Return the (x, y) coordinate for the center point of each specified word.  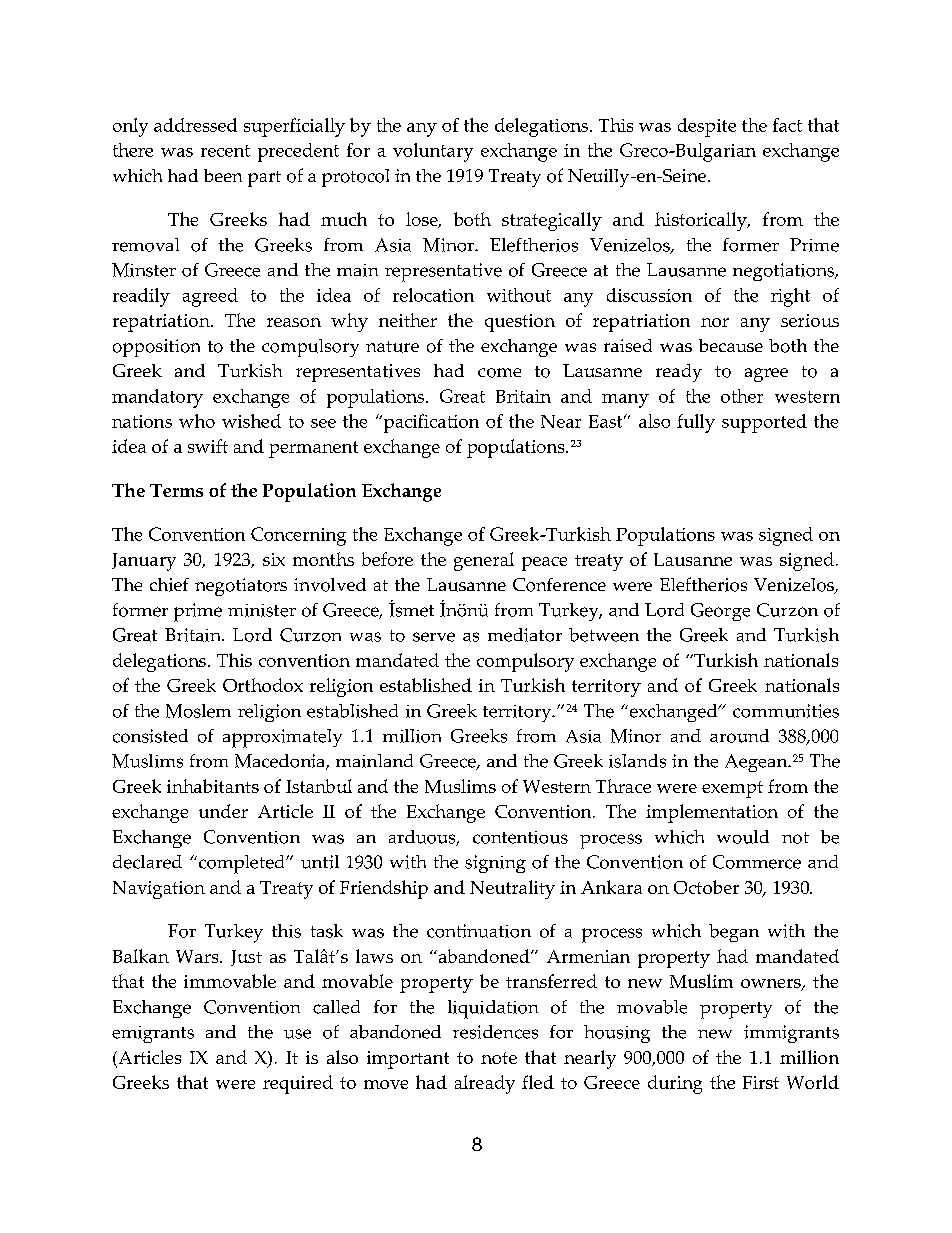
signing (495, 864)
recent (225, 151)
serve (434, 637)
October (706, 887)
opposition (156, 348)
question (520, 323)
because (731, 345)
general (484, 561)
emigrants (153, 1034)
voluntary (433, 152)
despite (707, 127)
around (739, 736)
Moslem (198, 711)
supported (764, 423)
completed (243, 864)
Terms (176, 490)
